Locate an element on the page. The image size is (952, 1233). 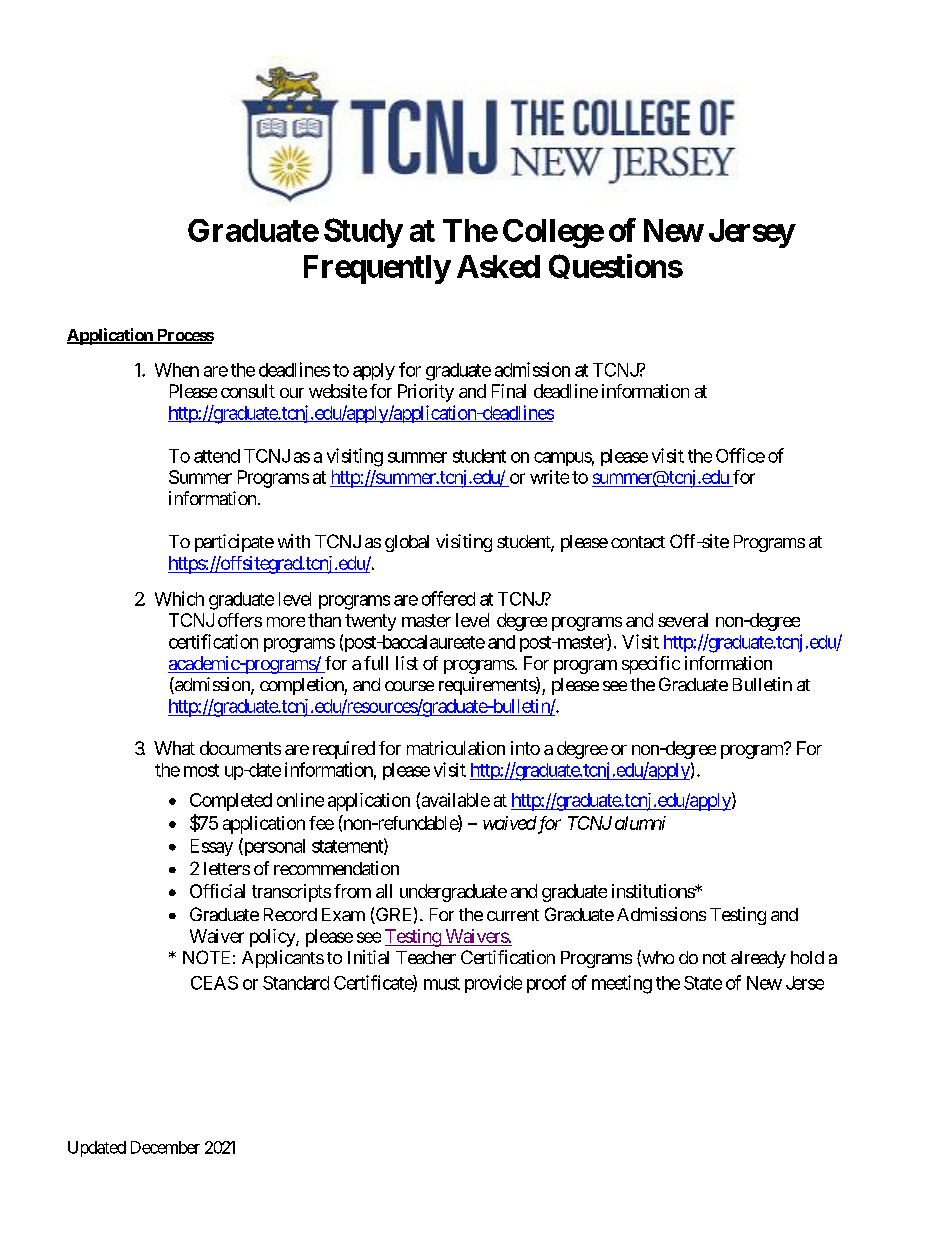
December is located at coordinates (165, 1147).
